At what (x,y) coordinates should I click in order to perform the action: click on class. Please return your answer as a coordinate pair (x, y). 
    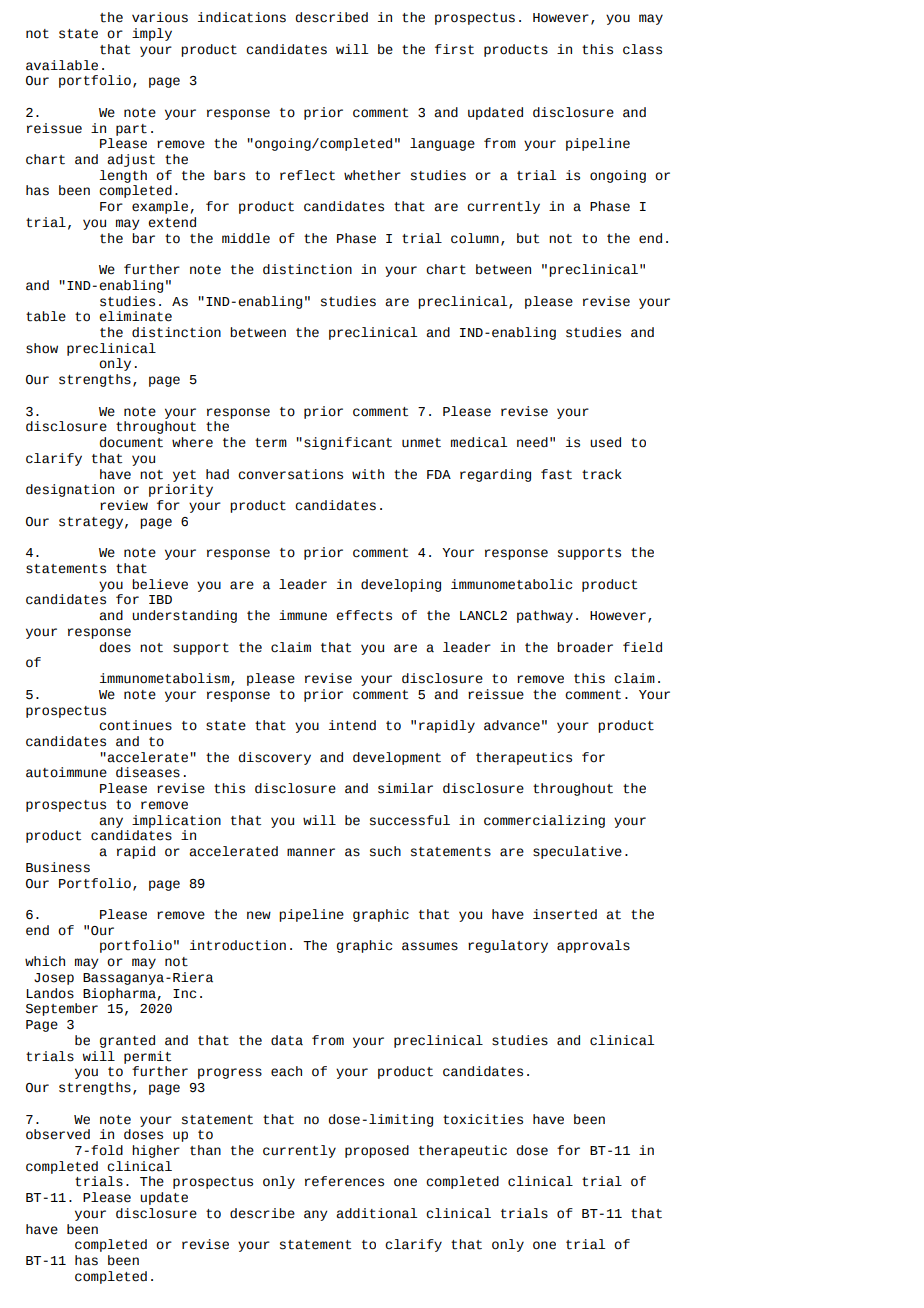
    Looking at the image, I should click on (642, 49).
